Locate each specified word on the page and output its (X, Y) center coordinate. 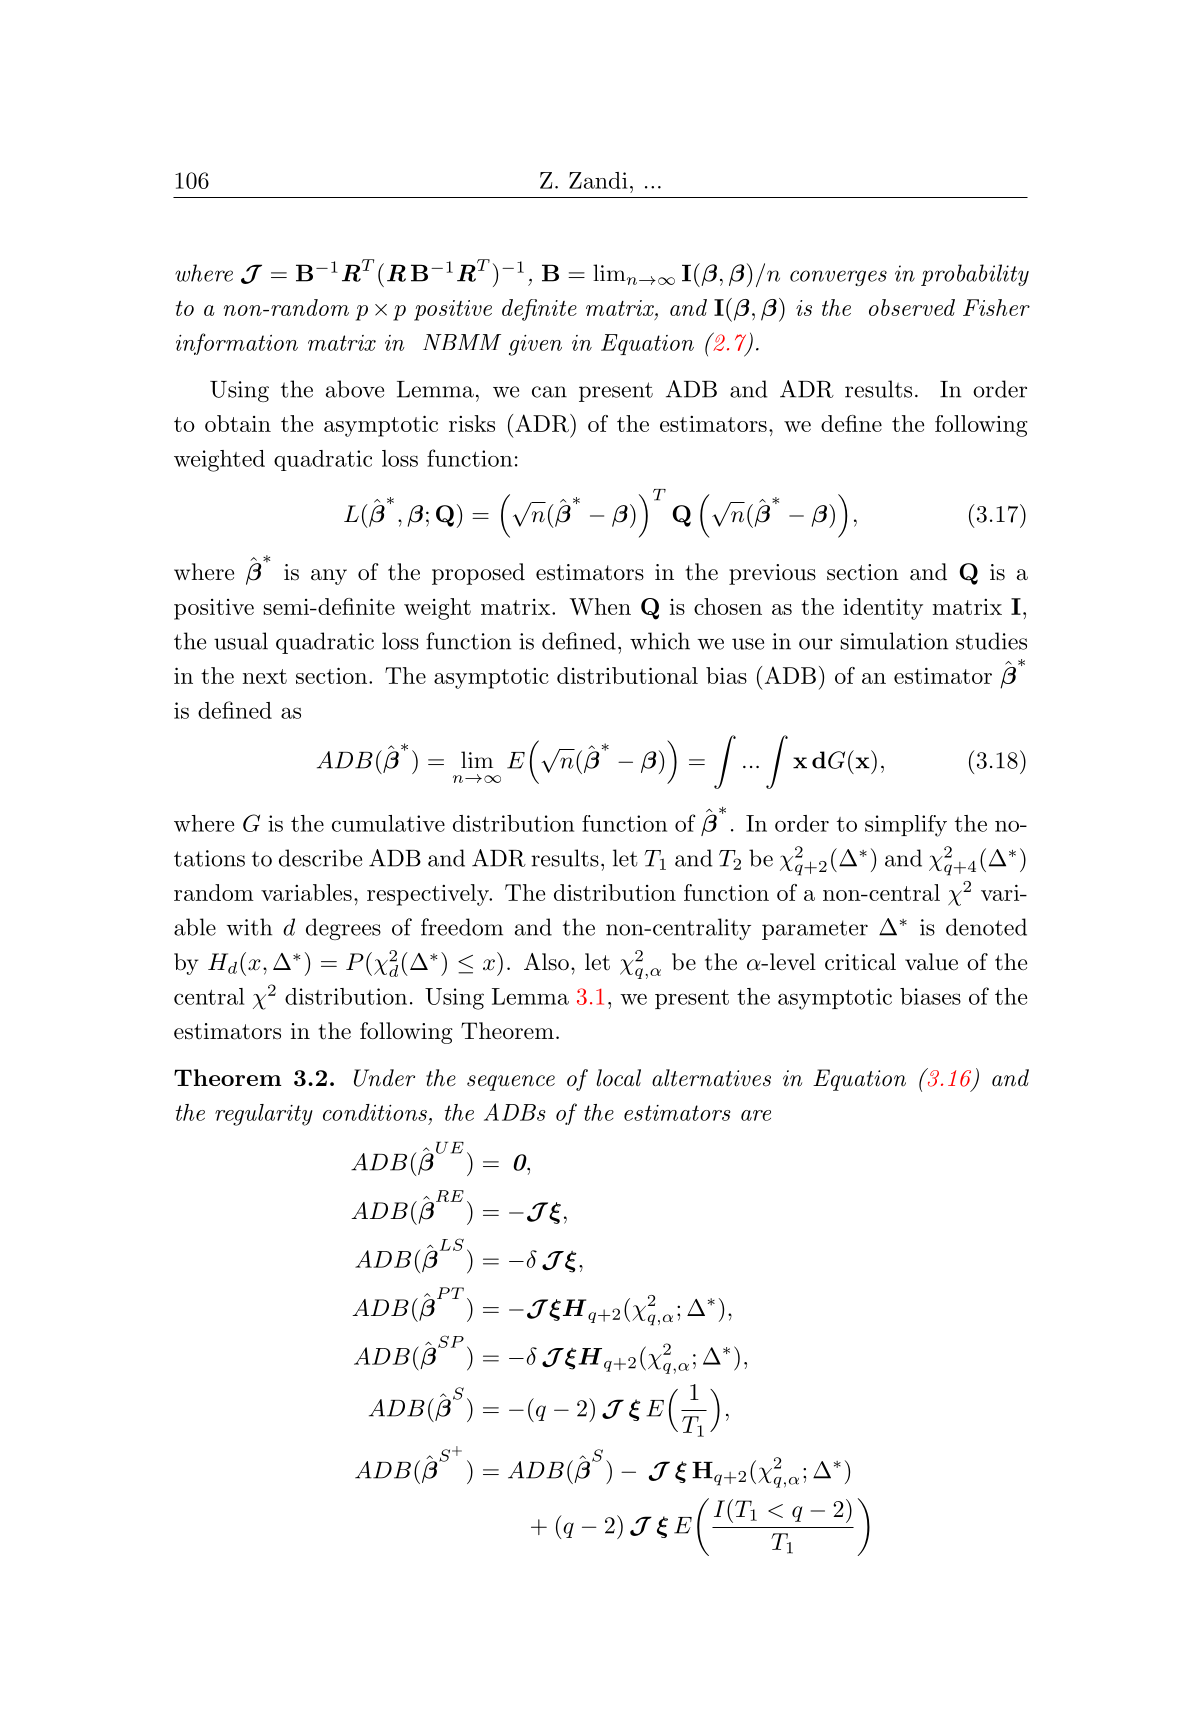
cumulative (388, 823)
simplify (906, 826)
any (329, 577)
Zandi (598, 180)
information (237, 344)
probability (975, 275)
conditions (375, 1112)
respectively (429, 895)
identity (883, 609)
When (600, 606)
